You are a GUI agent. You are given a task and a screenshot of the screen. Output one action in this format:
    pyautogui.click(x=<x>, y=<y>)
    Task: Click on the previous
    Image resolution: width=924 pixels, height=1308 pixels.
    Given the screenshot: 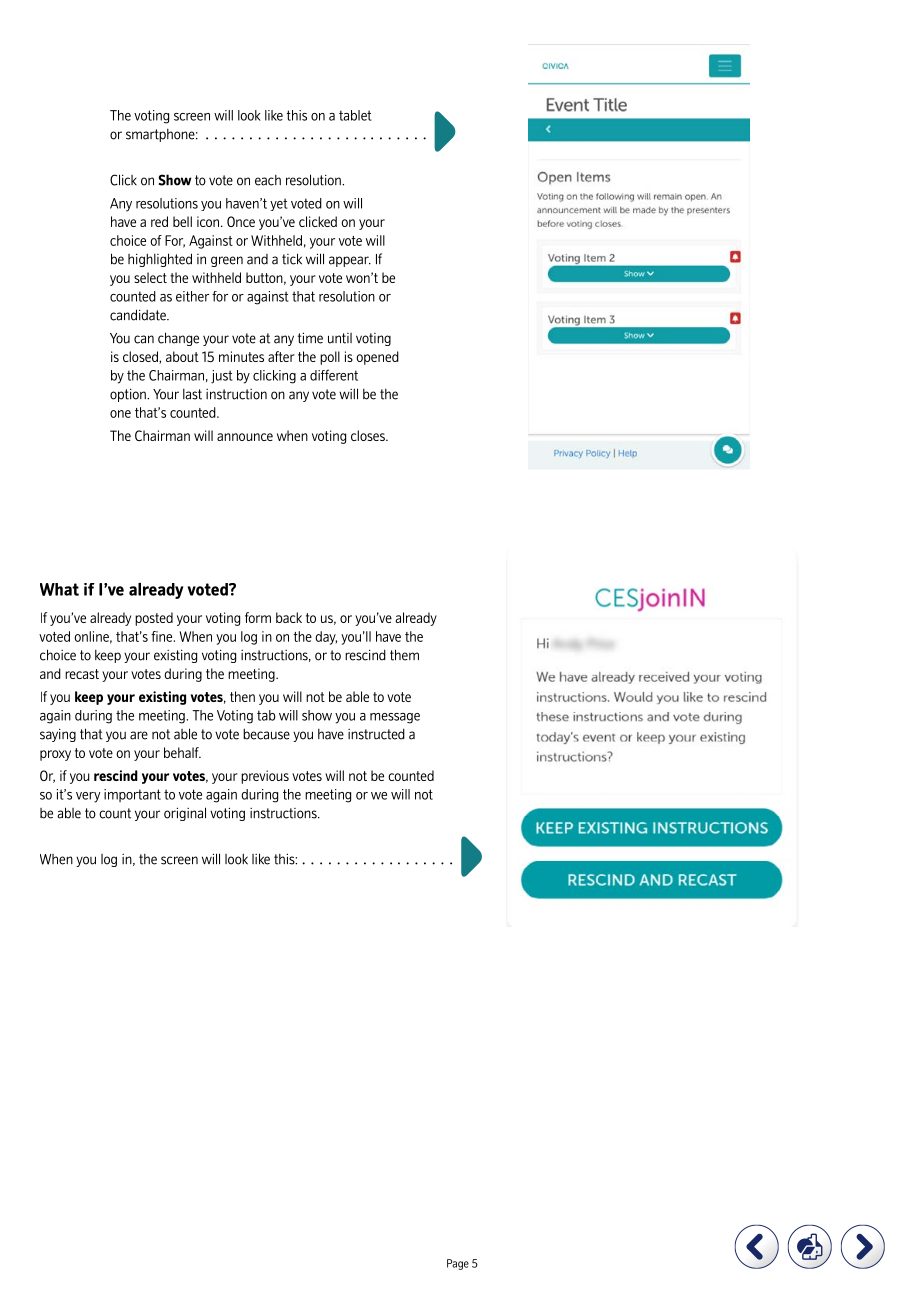 What is the action you would take?
    pyautogui.click(x=265, y=777)
